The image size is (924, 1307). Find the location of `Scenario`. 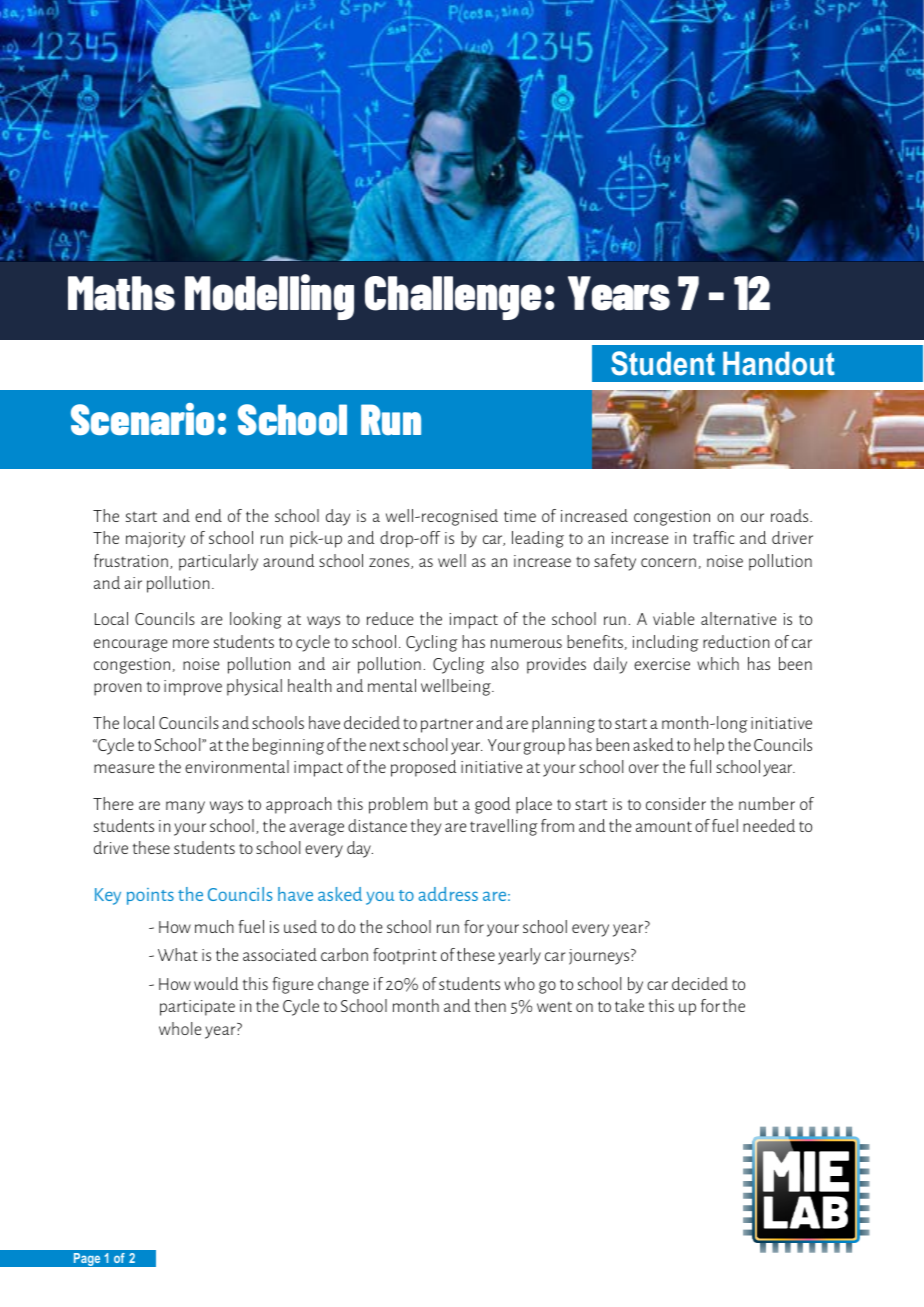

Scenario is located at coordinates (142, 419).
